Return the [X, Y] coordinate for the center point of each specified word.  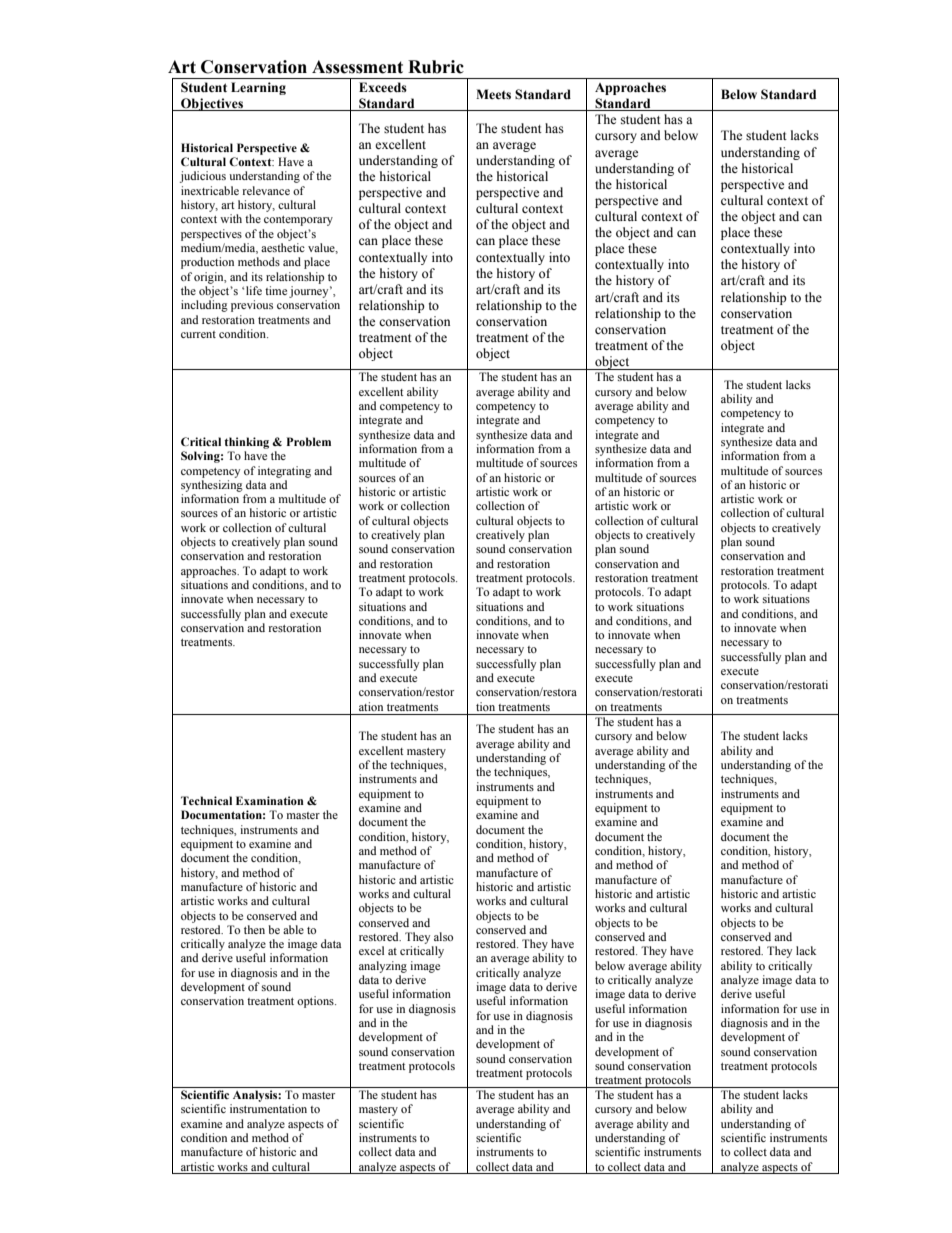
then [254, 929]
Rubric [436, 67]
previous [252, 306]
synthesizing [212, 486]
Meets [493, 94]
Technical [206, 800]
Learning [258, 88]
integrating [284, 472]
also [443, 936]
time [276, 290]
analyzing [383, 967]
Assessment [357, 67]
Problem [309, 441]
